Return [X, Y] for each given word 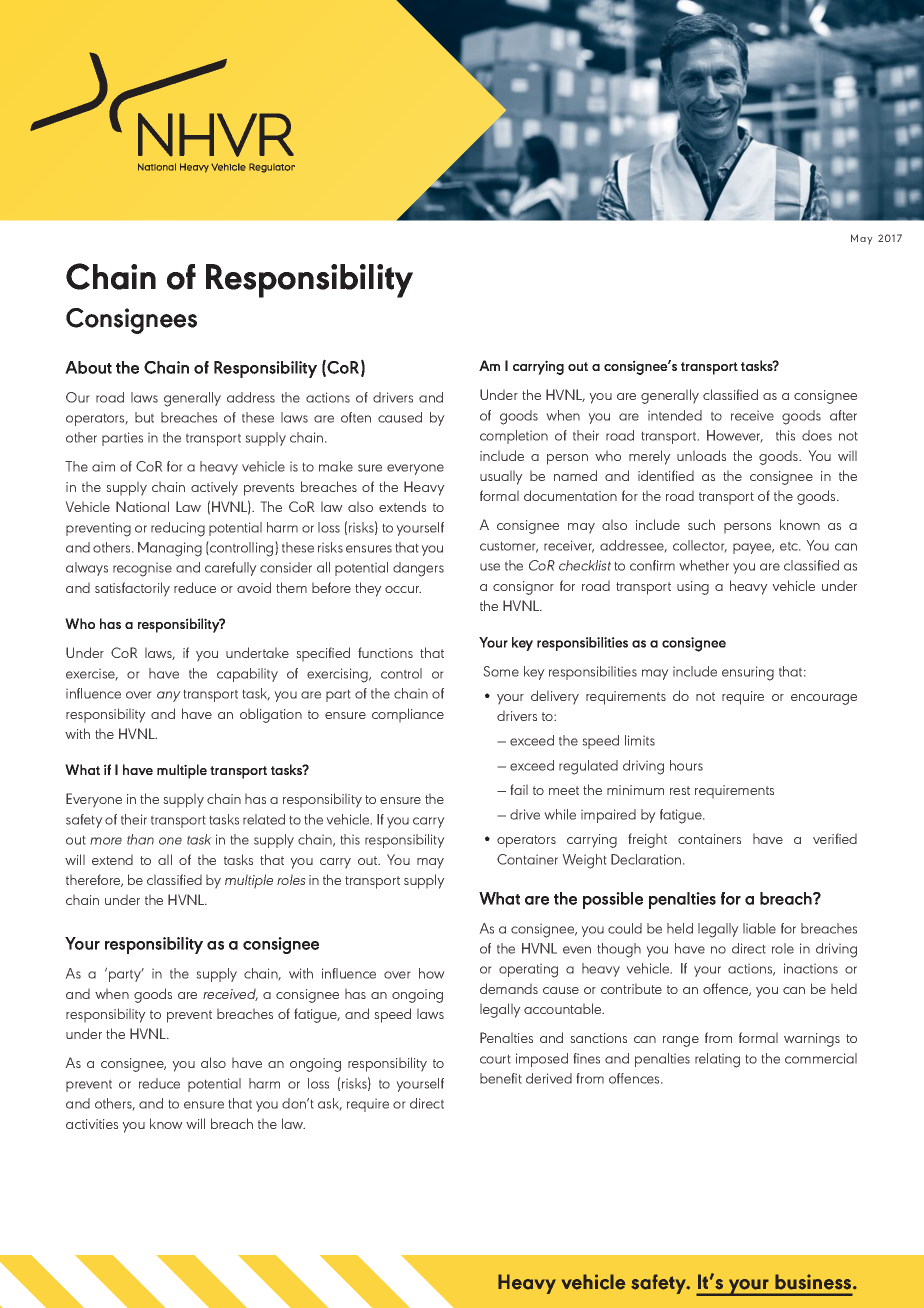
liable [759, 928]
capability [247, 675]
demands [509, 988]
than [140, 839]
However [735, 436]
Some [501, 671]
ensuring [748, 673]
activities [92, 1124]
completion [514, 437]
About [88, 367]
